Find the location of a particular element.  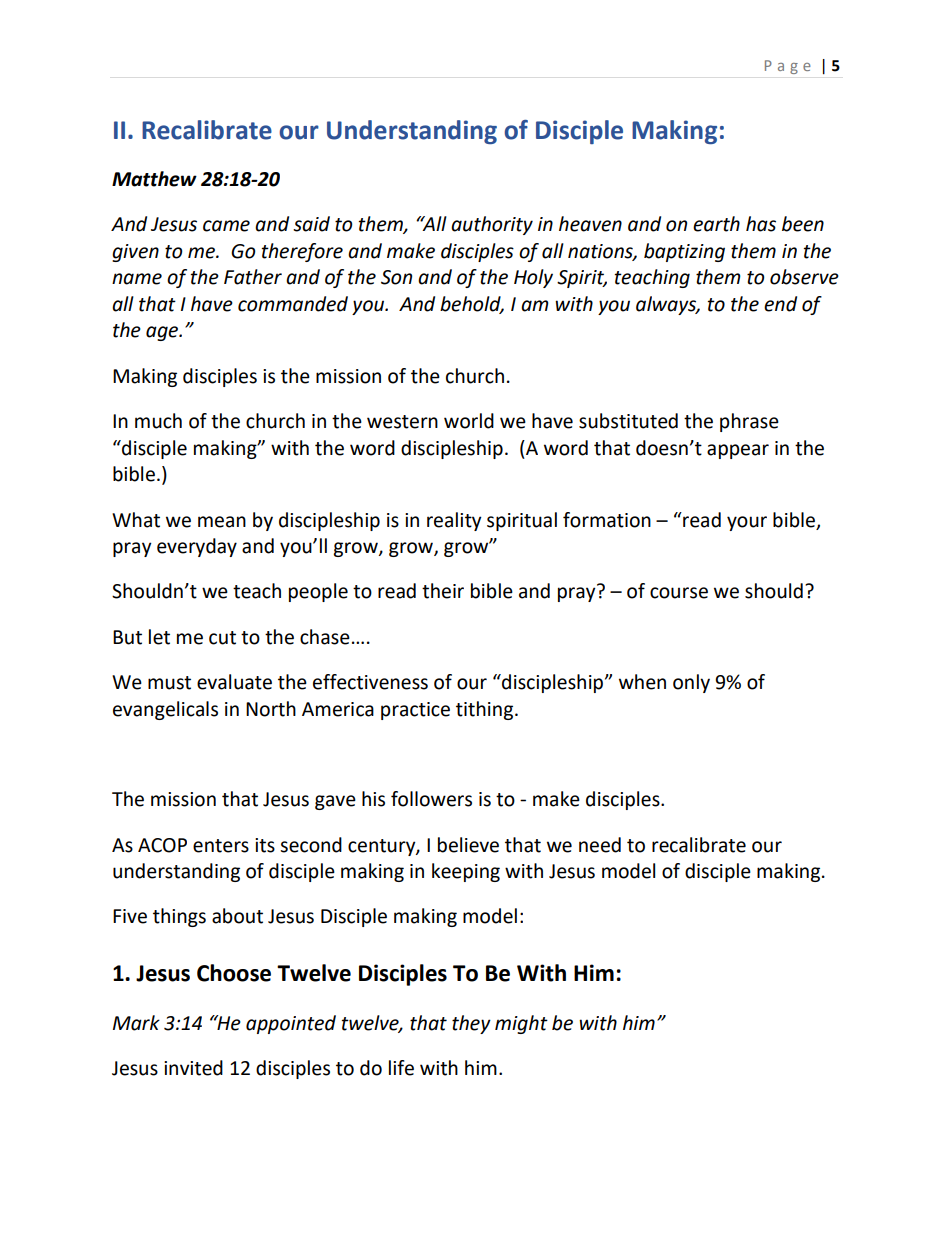

earth is located at coordinates (716, 224).
